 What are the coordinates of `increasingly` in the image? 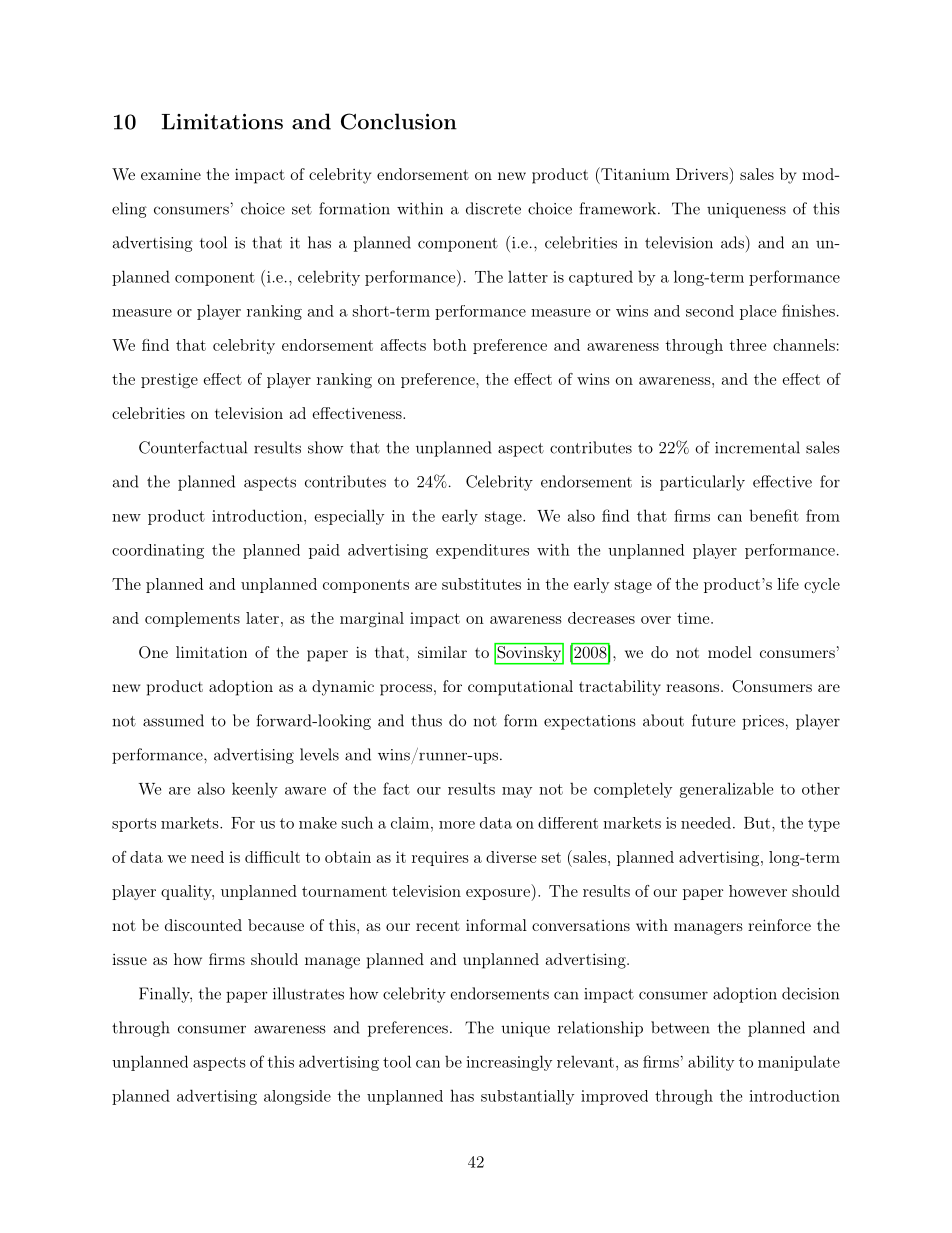 It's located at (509, 1063).
